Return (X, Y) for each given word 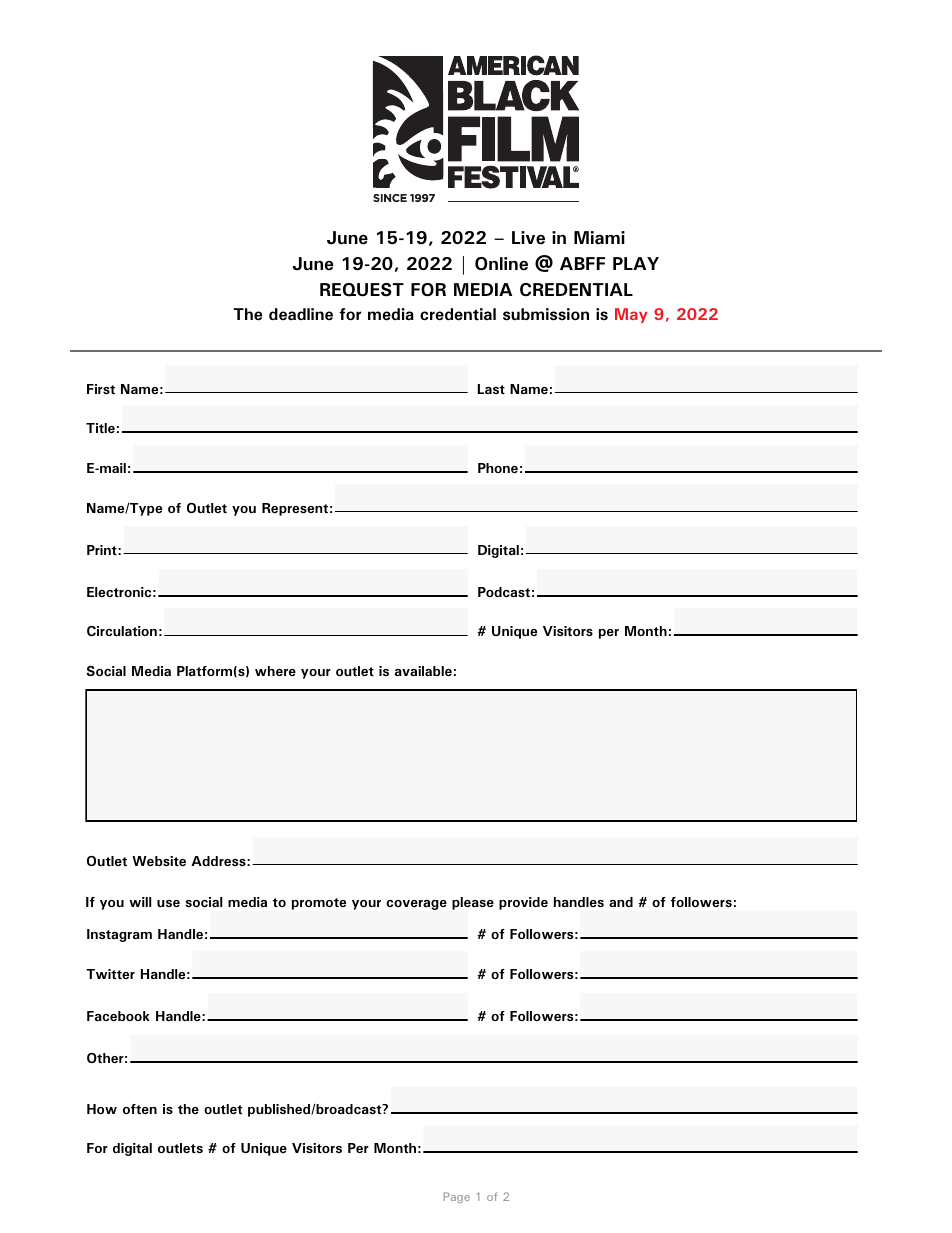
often (140, 1109)
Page (457, 1197)
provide (523, 903)
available (423, 671)
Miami (599, 238)
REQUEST (362, 290)
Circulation (122, 631)
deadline (301, 314)
